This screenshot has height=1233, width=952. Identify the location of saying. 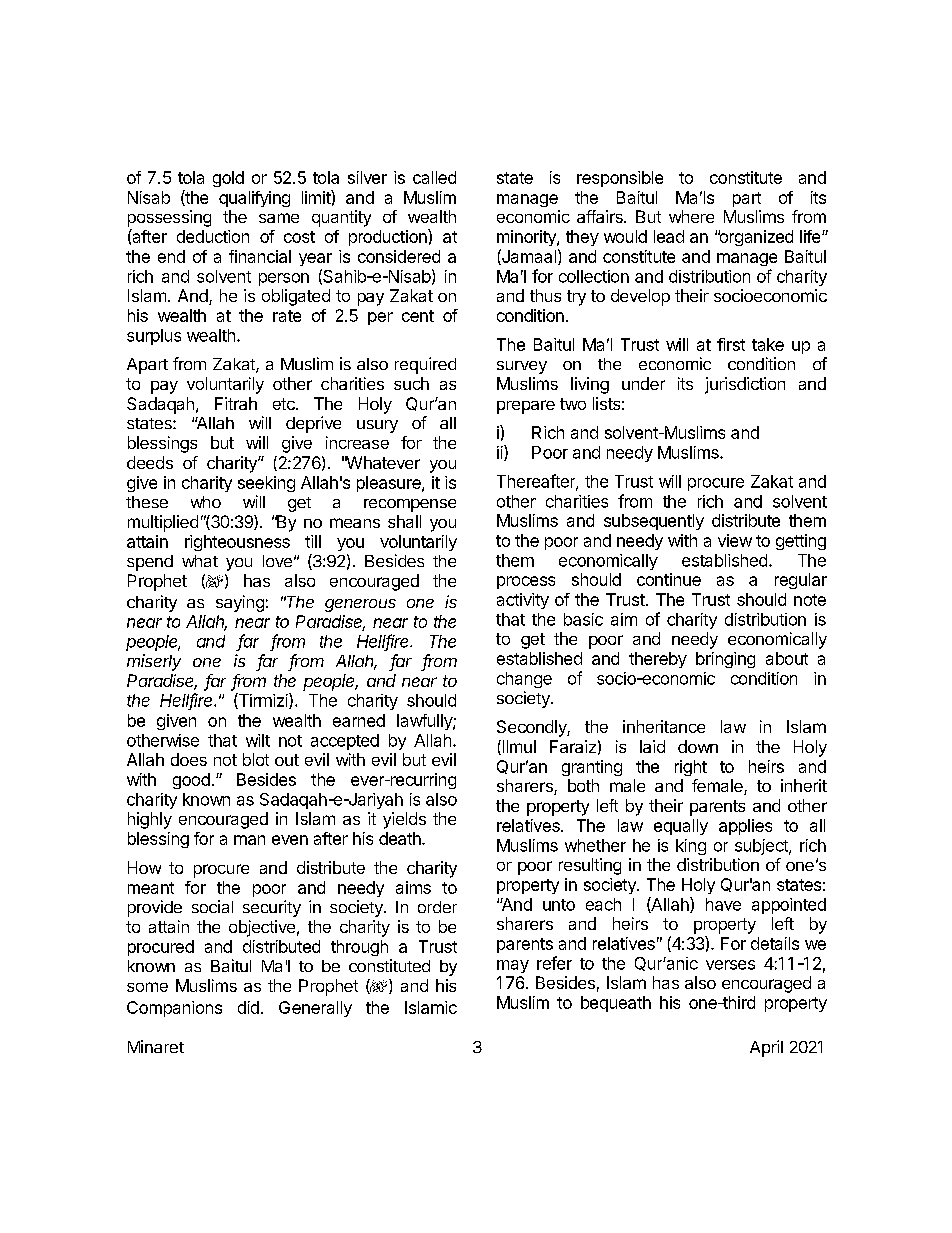
(240, 603).
